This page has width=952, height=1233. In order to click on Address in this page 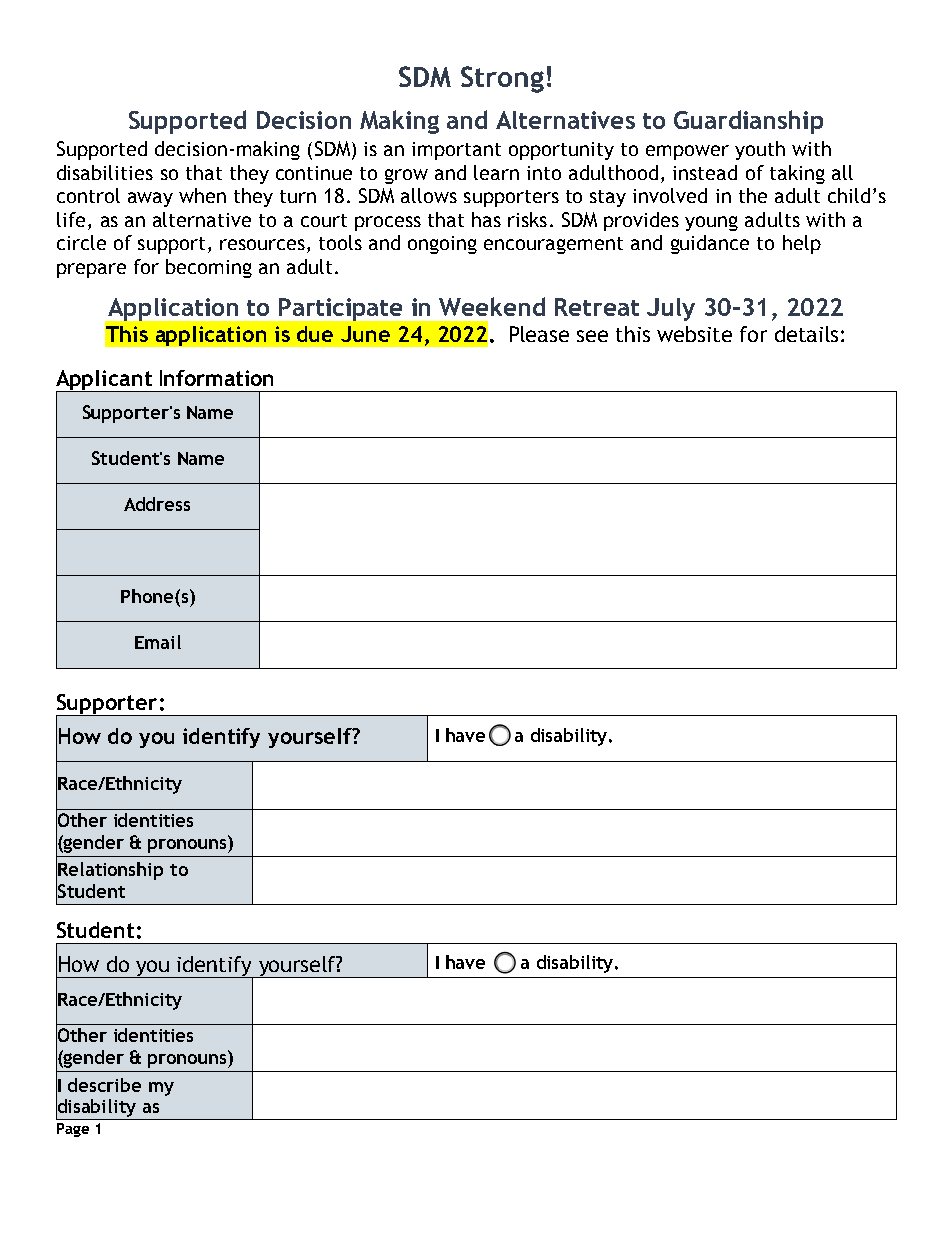, I will do `click(157, 504)`.
